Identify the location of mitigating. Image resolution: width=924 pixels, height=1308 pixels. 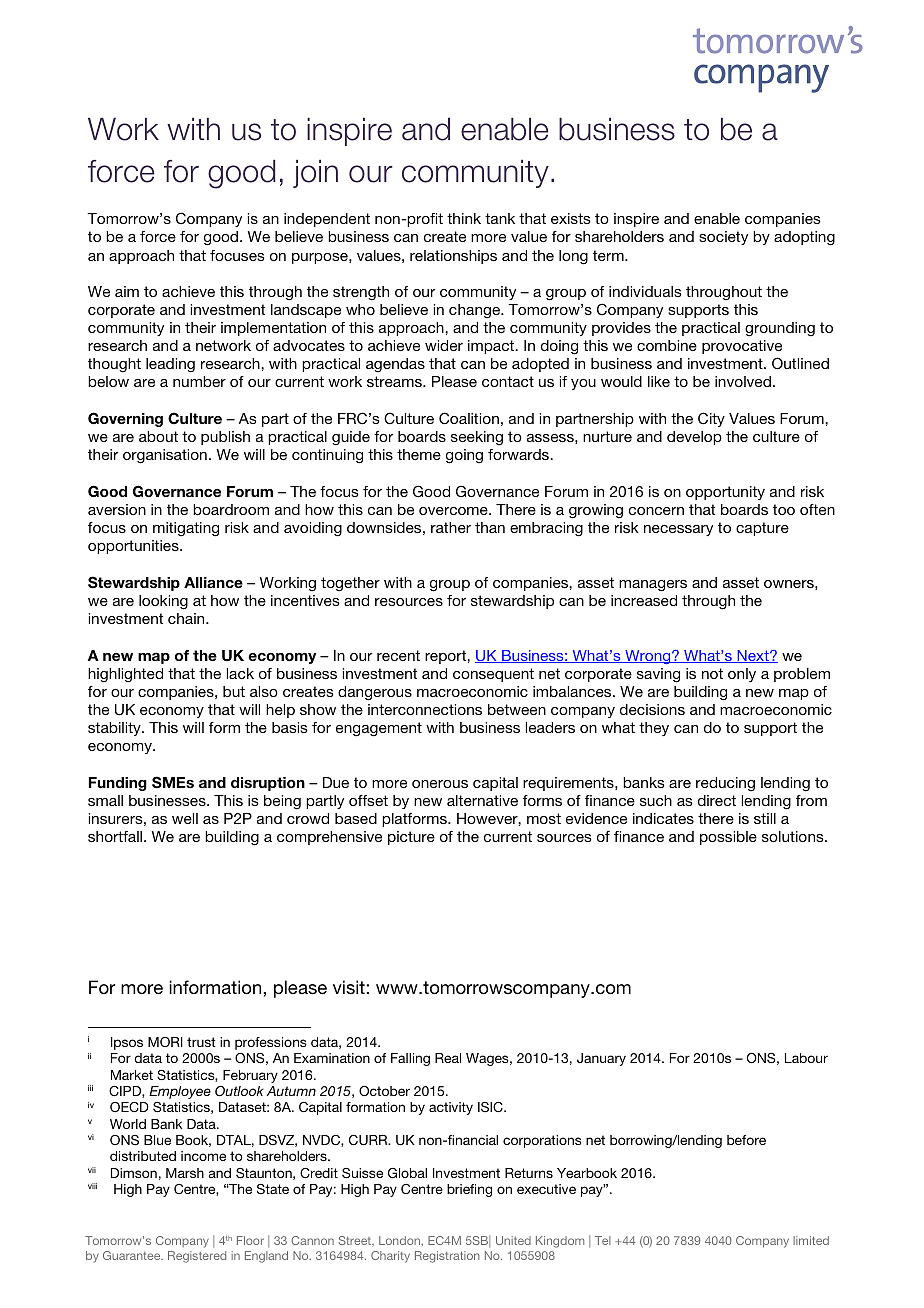
(186, 529).
